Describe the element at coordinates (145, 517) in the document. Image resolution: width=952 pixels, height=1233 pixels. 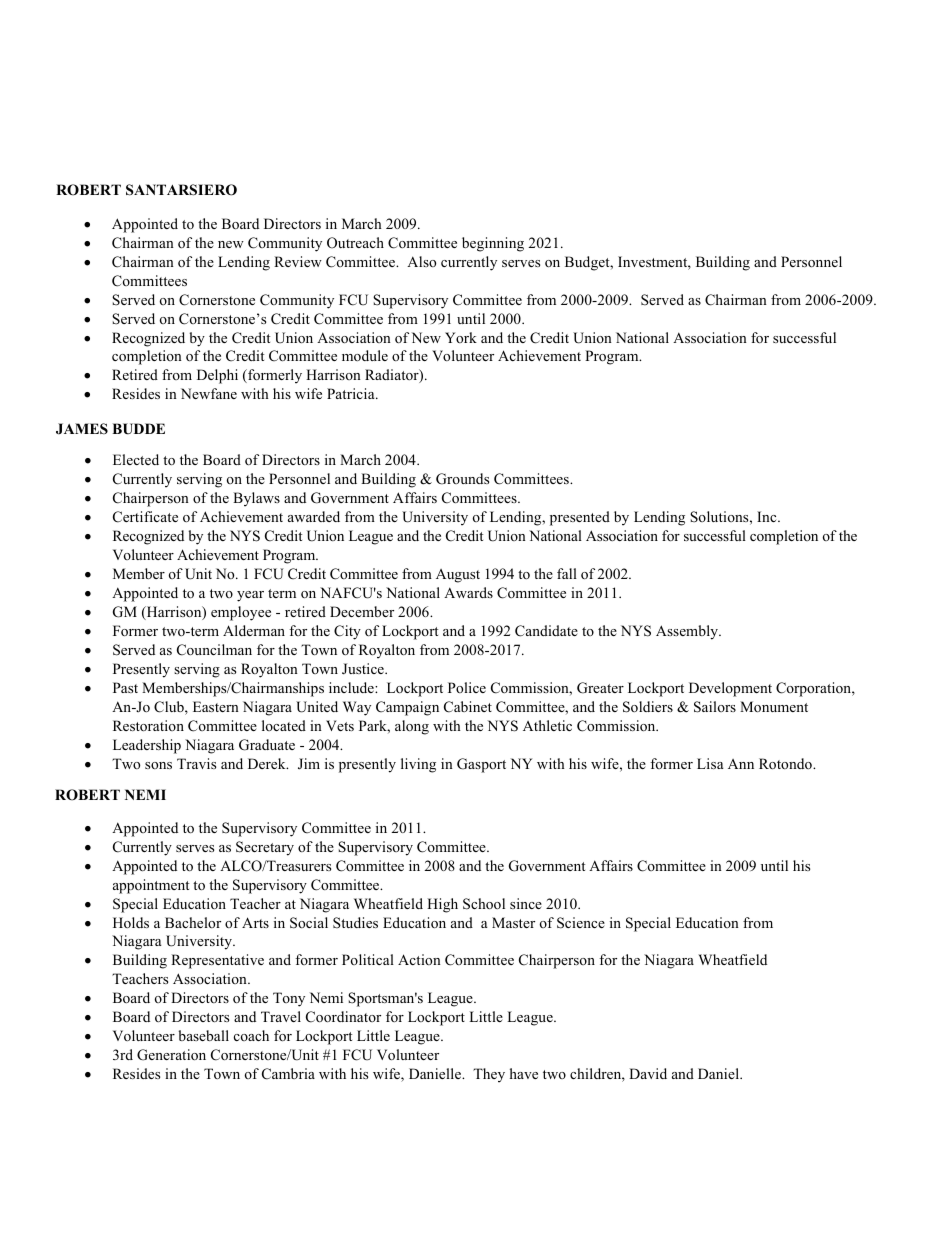
I see `Certificate` at that location.
